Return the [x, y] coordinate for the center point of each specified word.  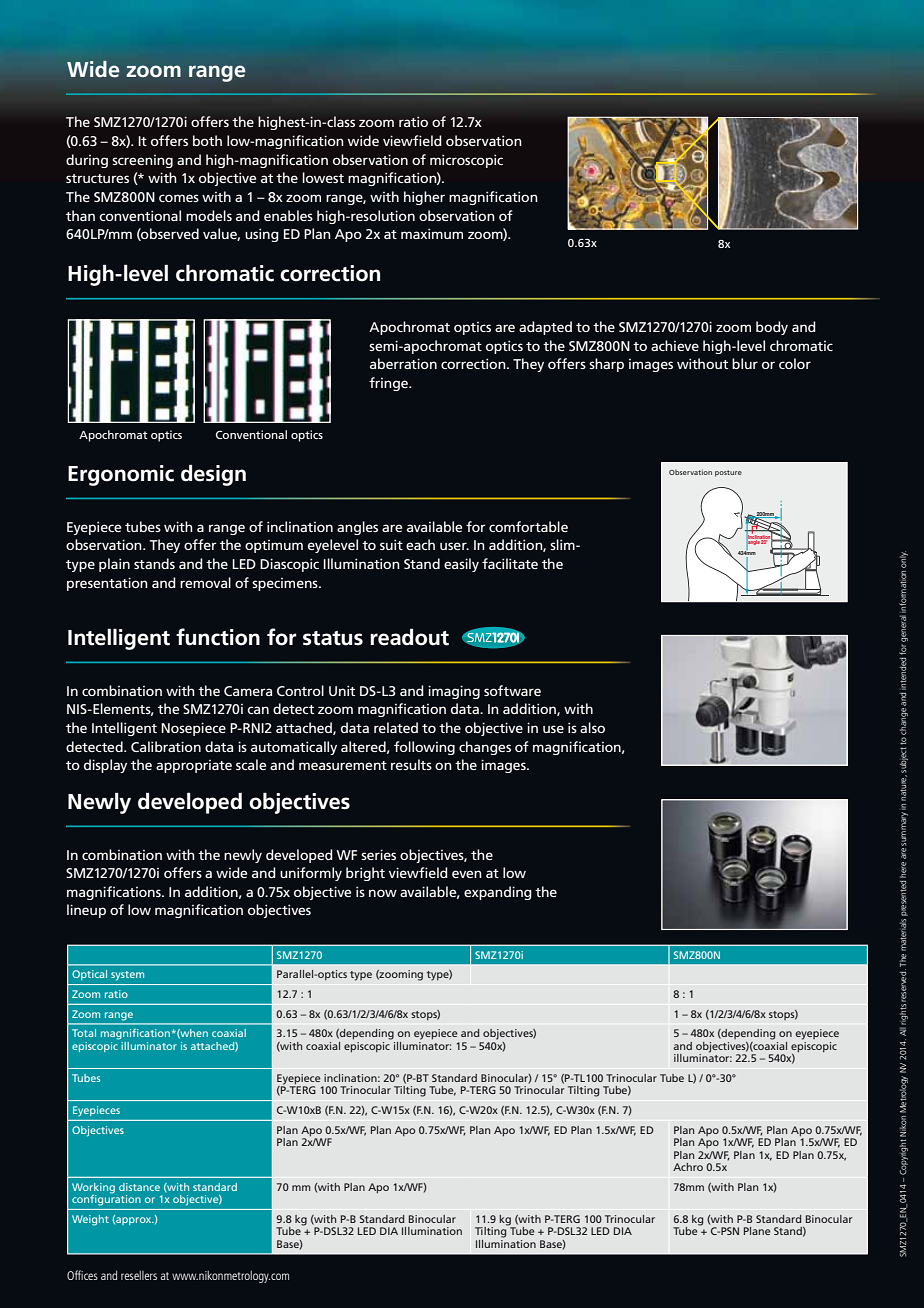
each [420, 544]
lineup [86, 911]
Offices [82, 1275]
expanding [498, 893]
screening [142, 161]
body [772, 328]
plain [114, 565]
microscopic [466, 161]
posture [728, 473]
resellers [139, 1275]
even [467, 874]
